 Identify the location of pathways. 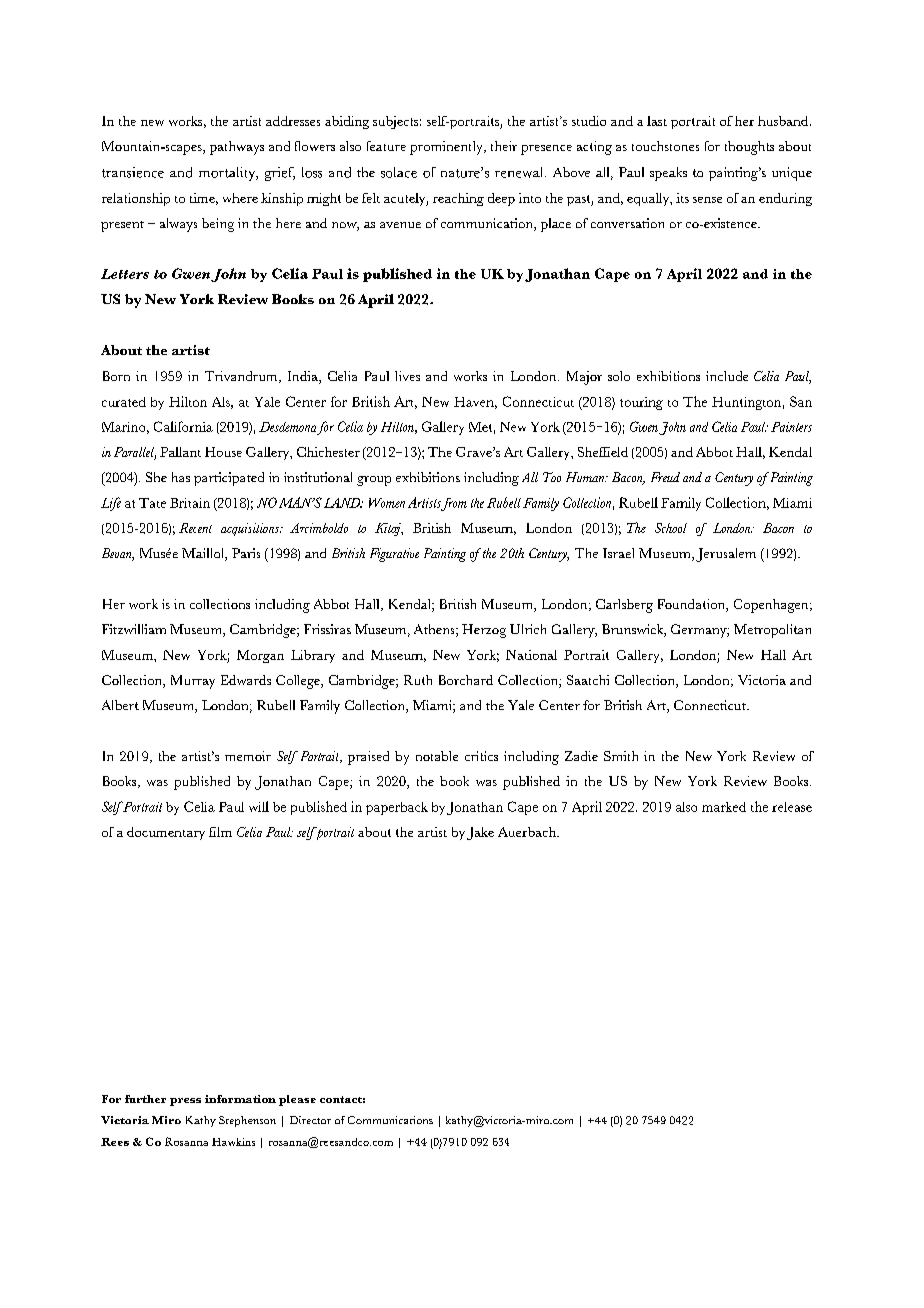
(237, 148).
